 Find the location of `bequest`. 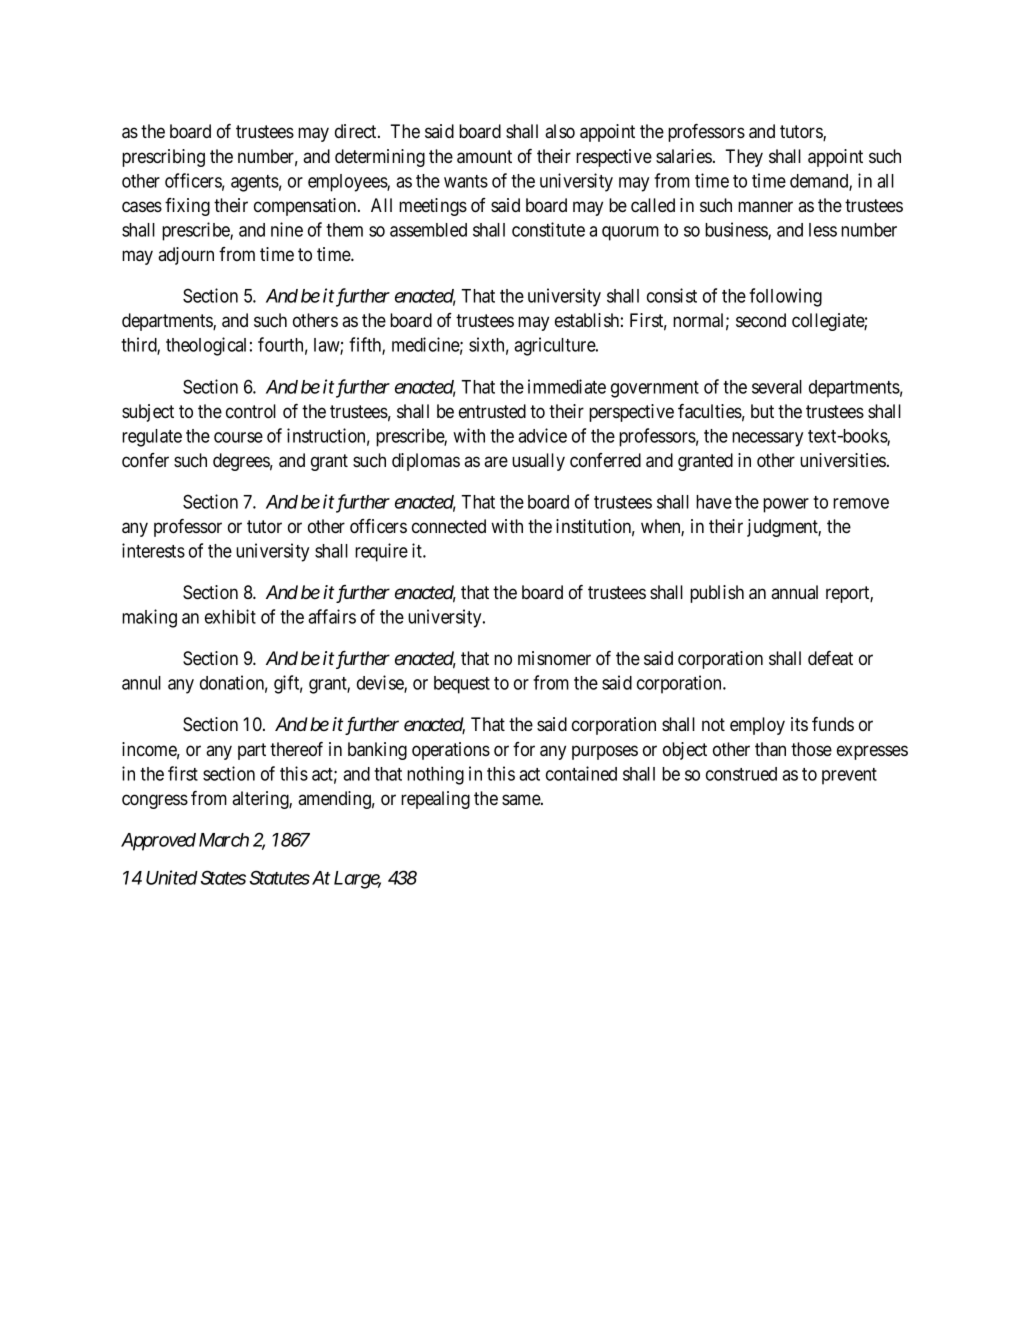

bequest is located at coordinates (462, 685).
